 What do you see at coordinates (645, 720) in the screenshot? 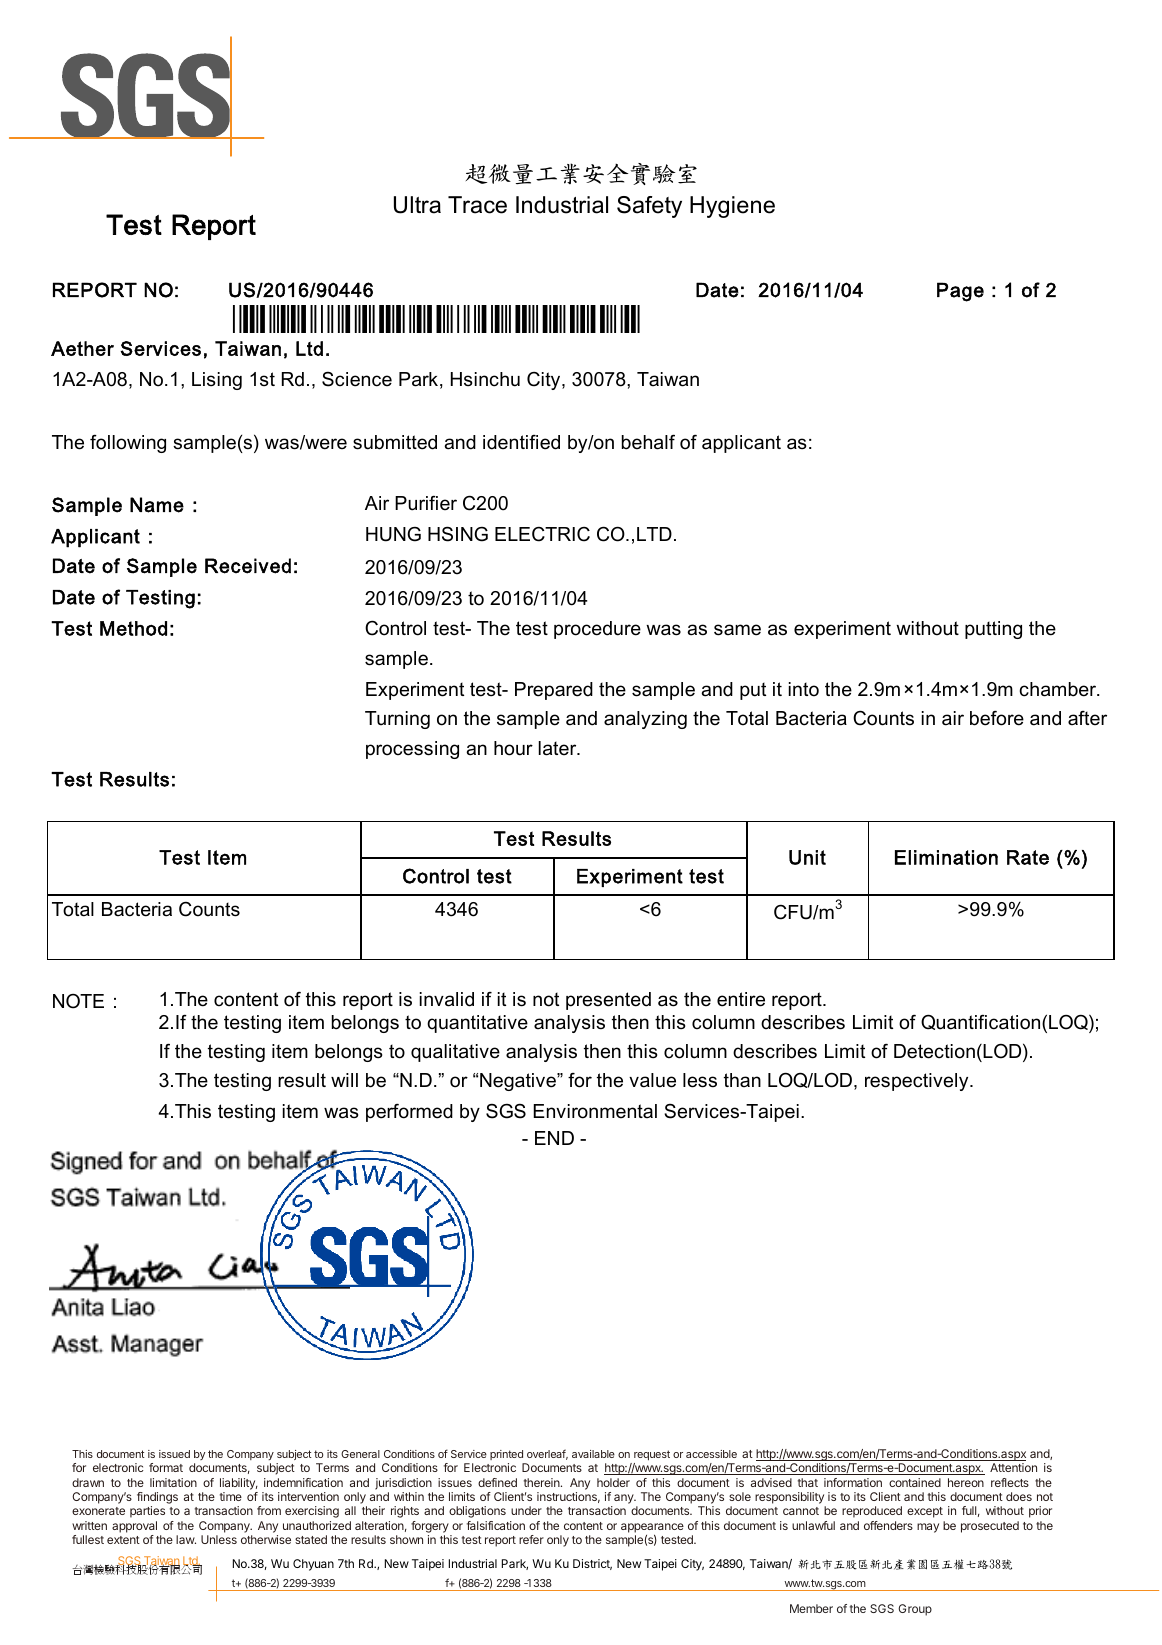
I see `analyzing` at bounding box center [645, 720].
